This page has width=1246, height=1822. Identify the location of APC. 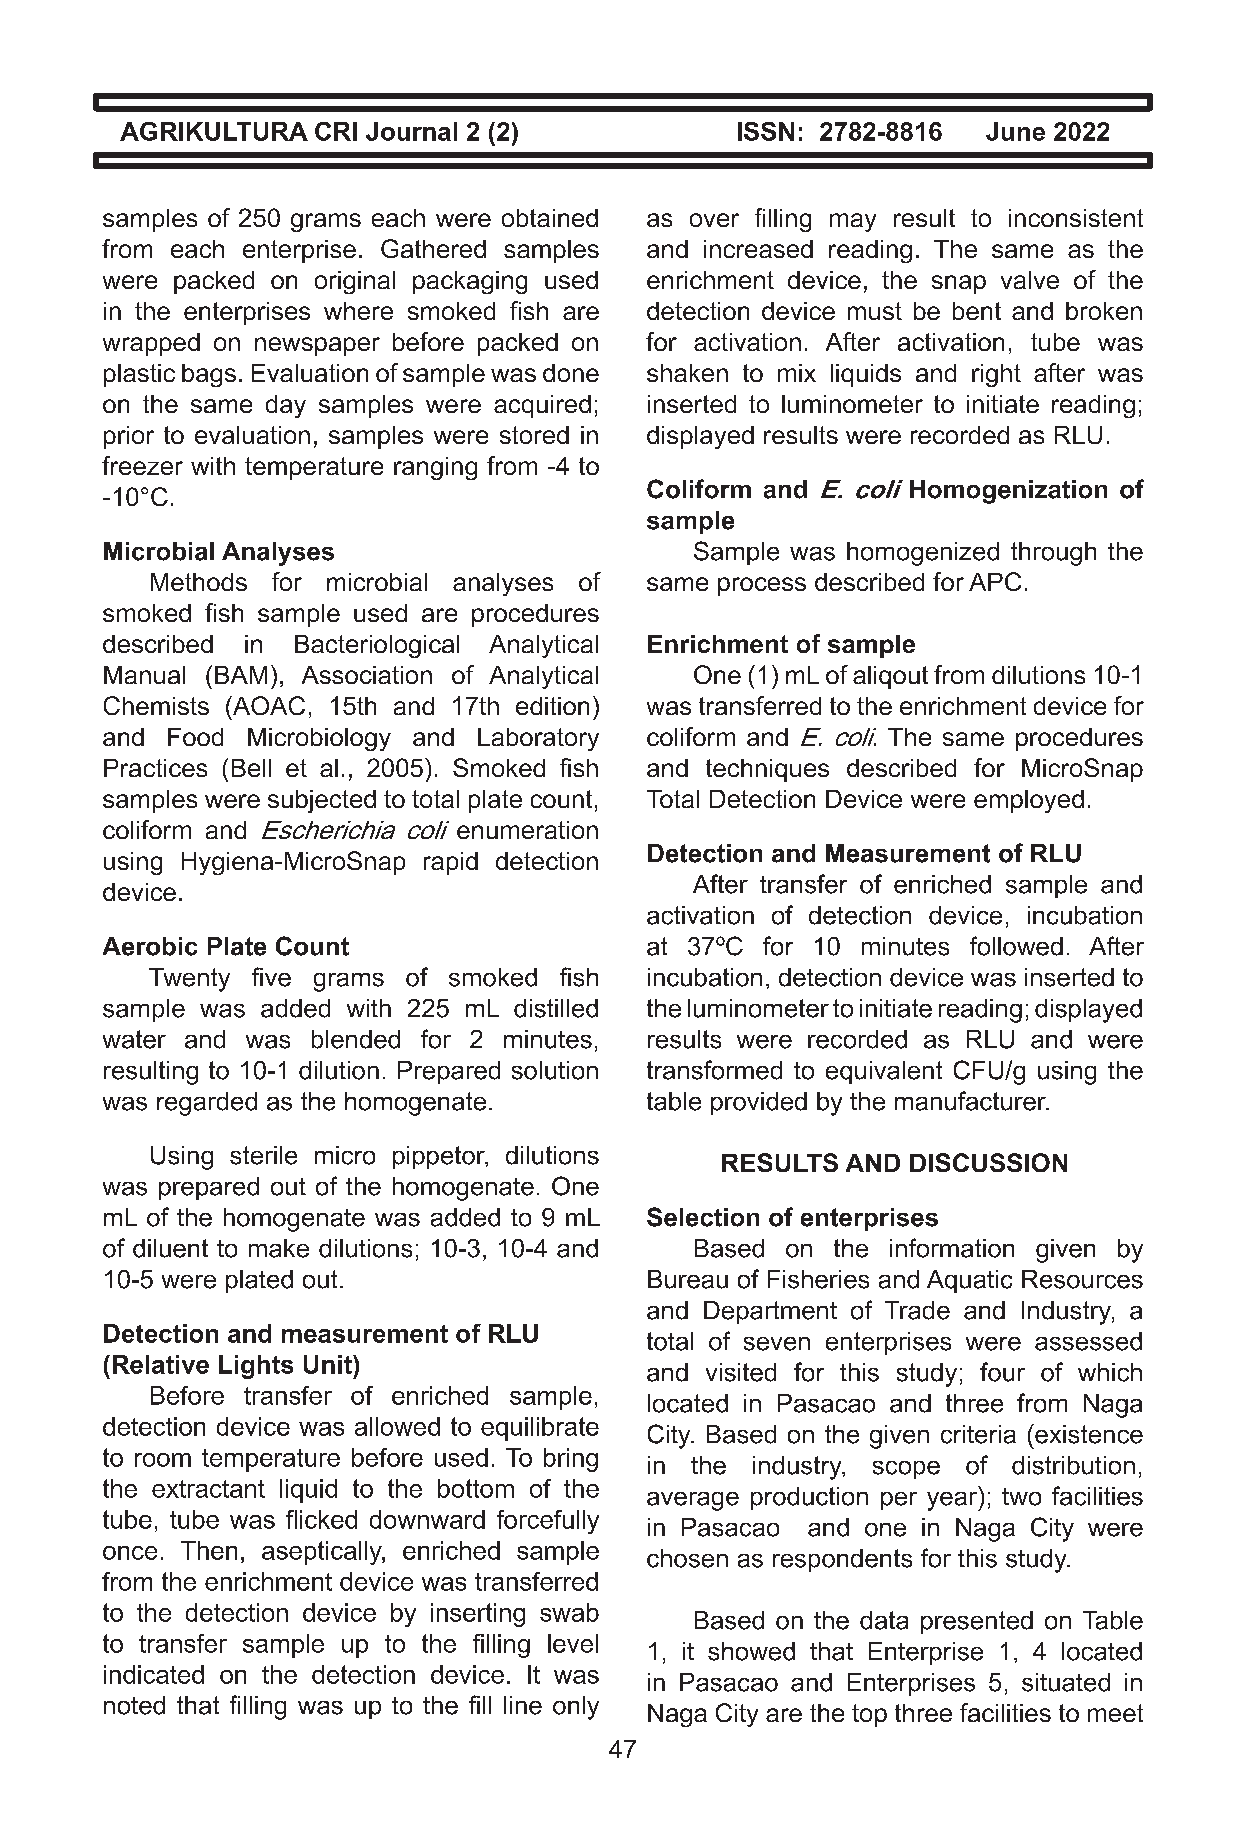
(995, 581).
